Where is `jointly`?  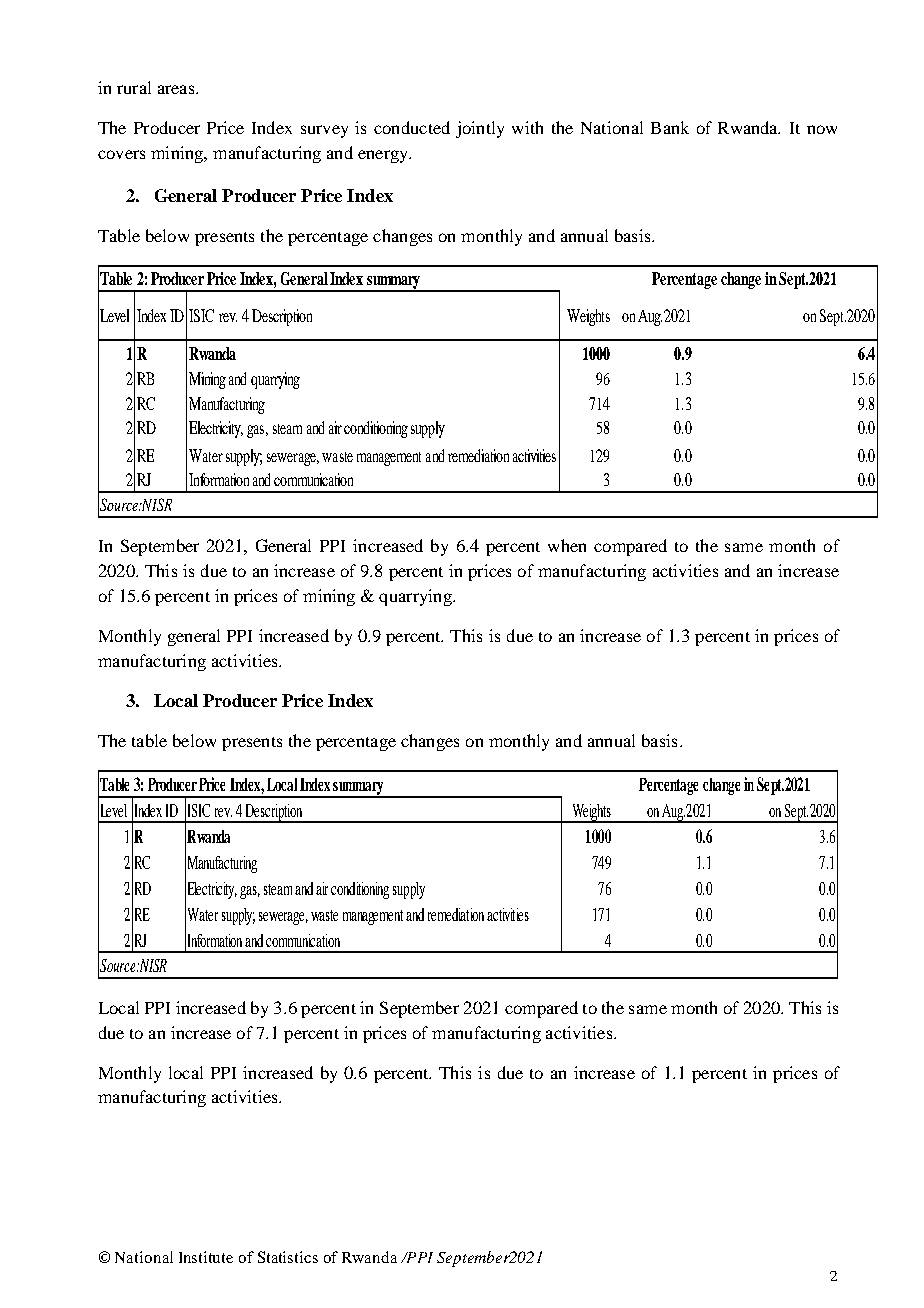 jointly is located at coordinates (480, 129).
